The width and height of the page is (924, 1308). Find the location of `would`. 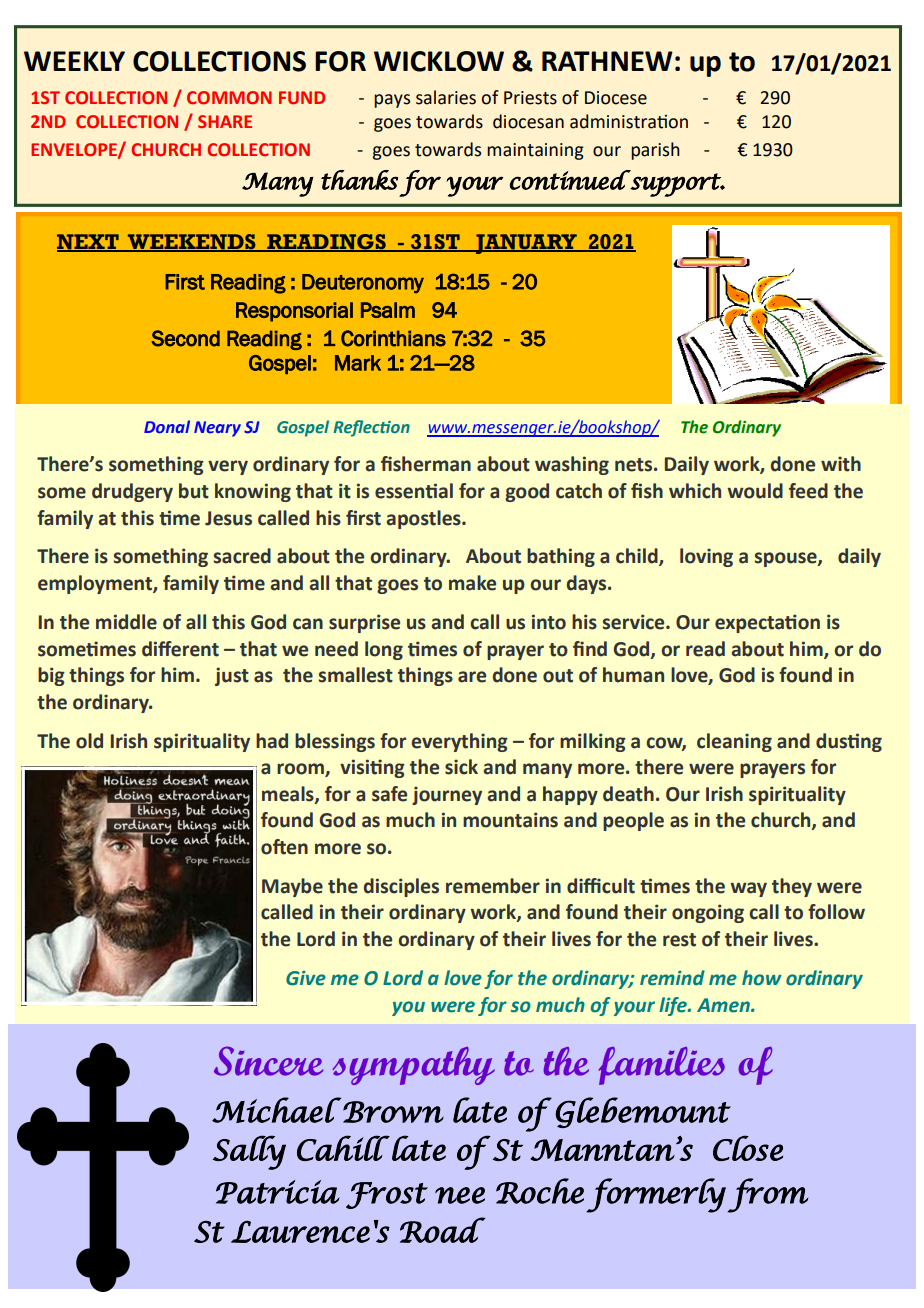

would is located at coordinates (755, 491).
